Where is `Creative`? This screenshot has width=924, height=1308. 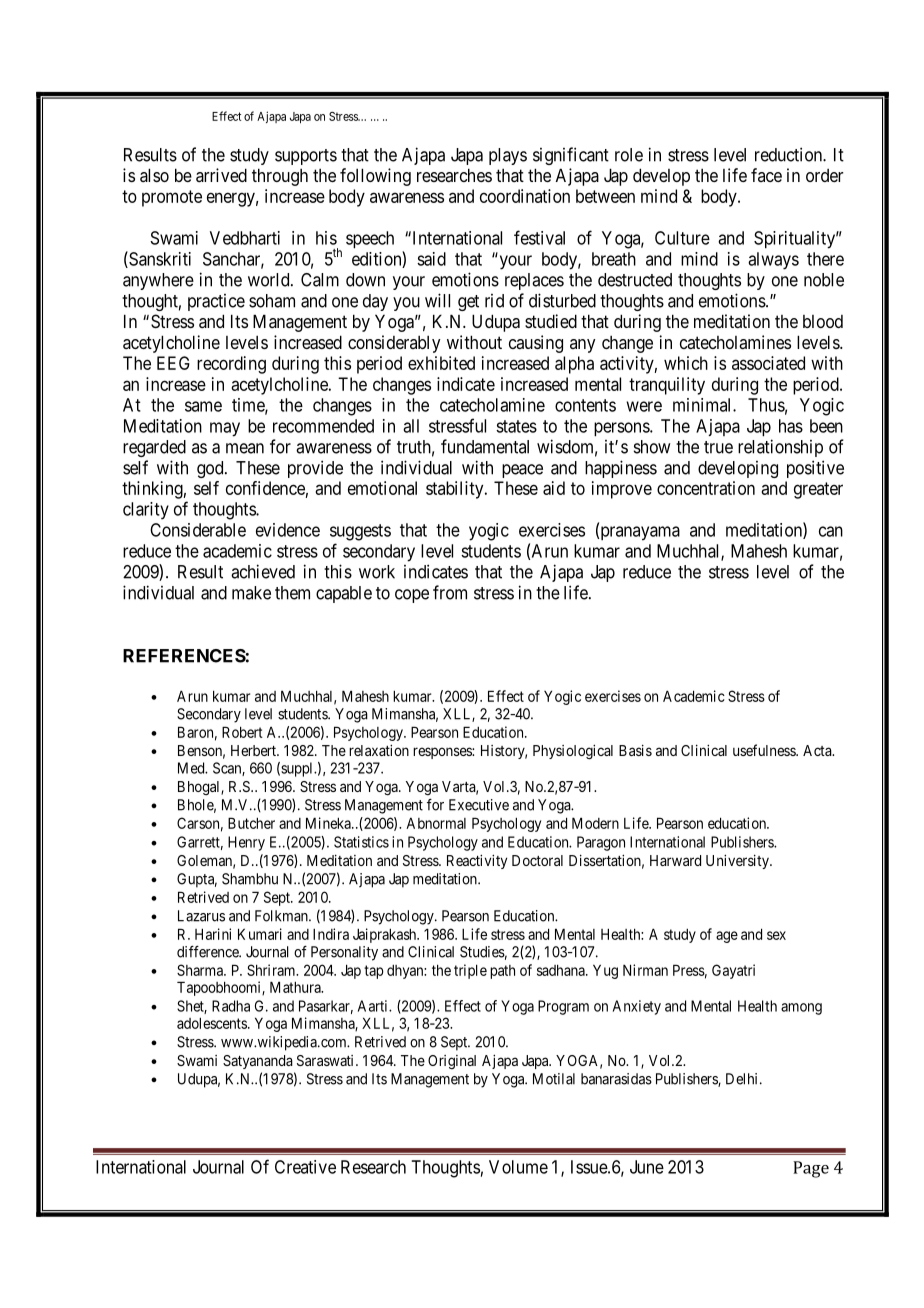
Creative is located at coordinates (305, 1167).
